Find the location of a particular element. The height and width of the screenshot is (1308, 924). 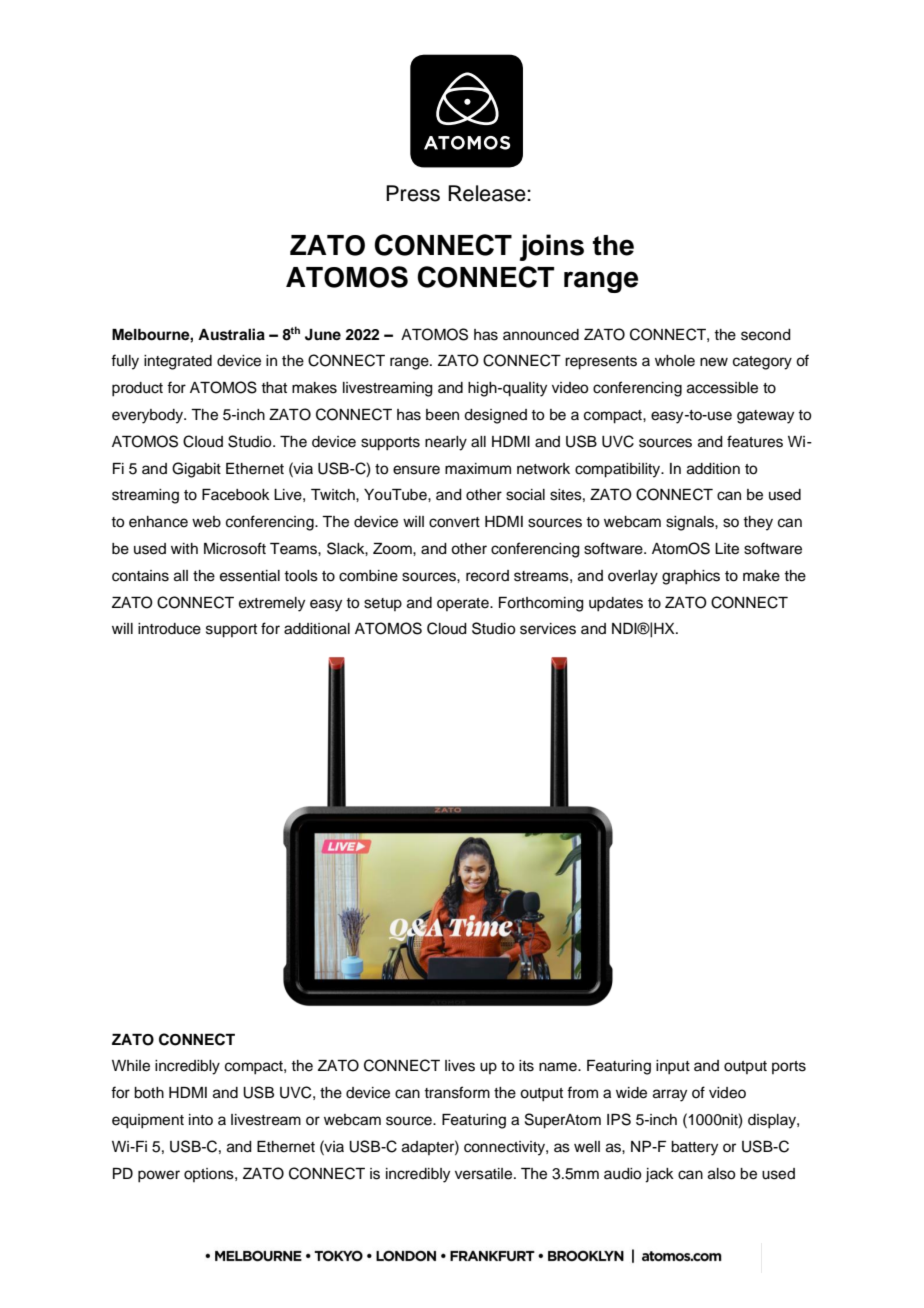

operate is located at coordinates (464, 604).
